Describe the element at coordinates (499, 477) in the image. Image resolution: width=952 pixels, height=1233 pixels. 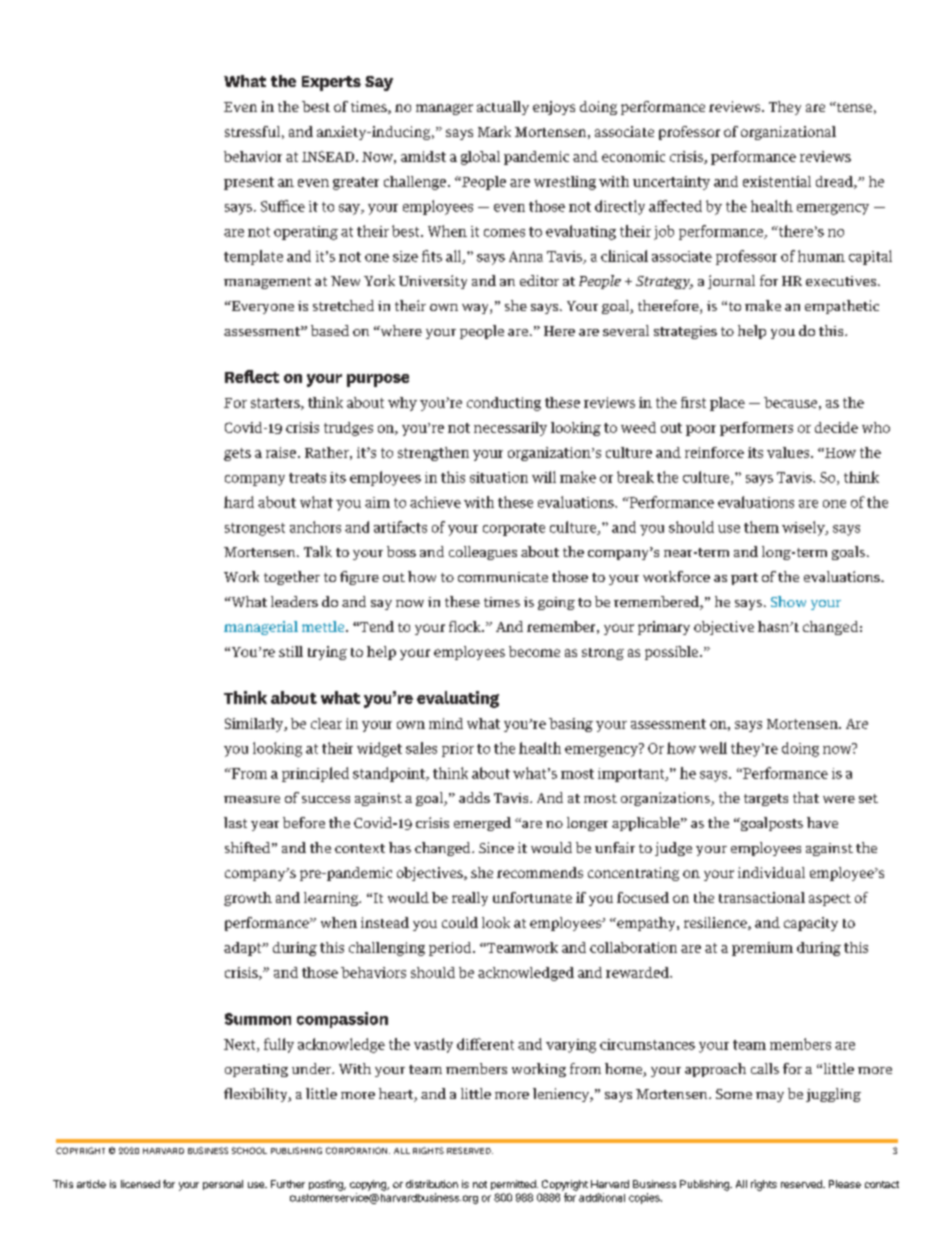
I see `situation` at that location.
